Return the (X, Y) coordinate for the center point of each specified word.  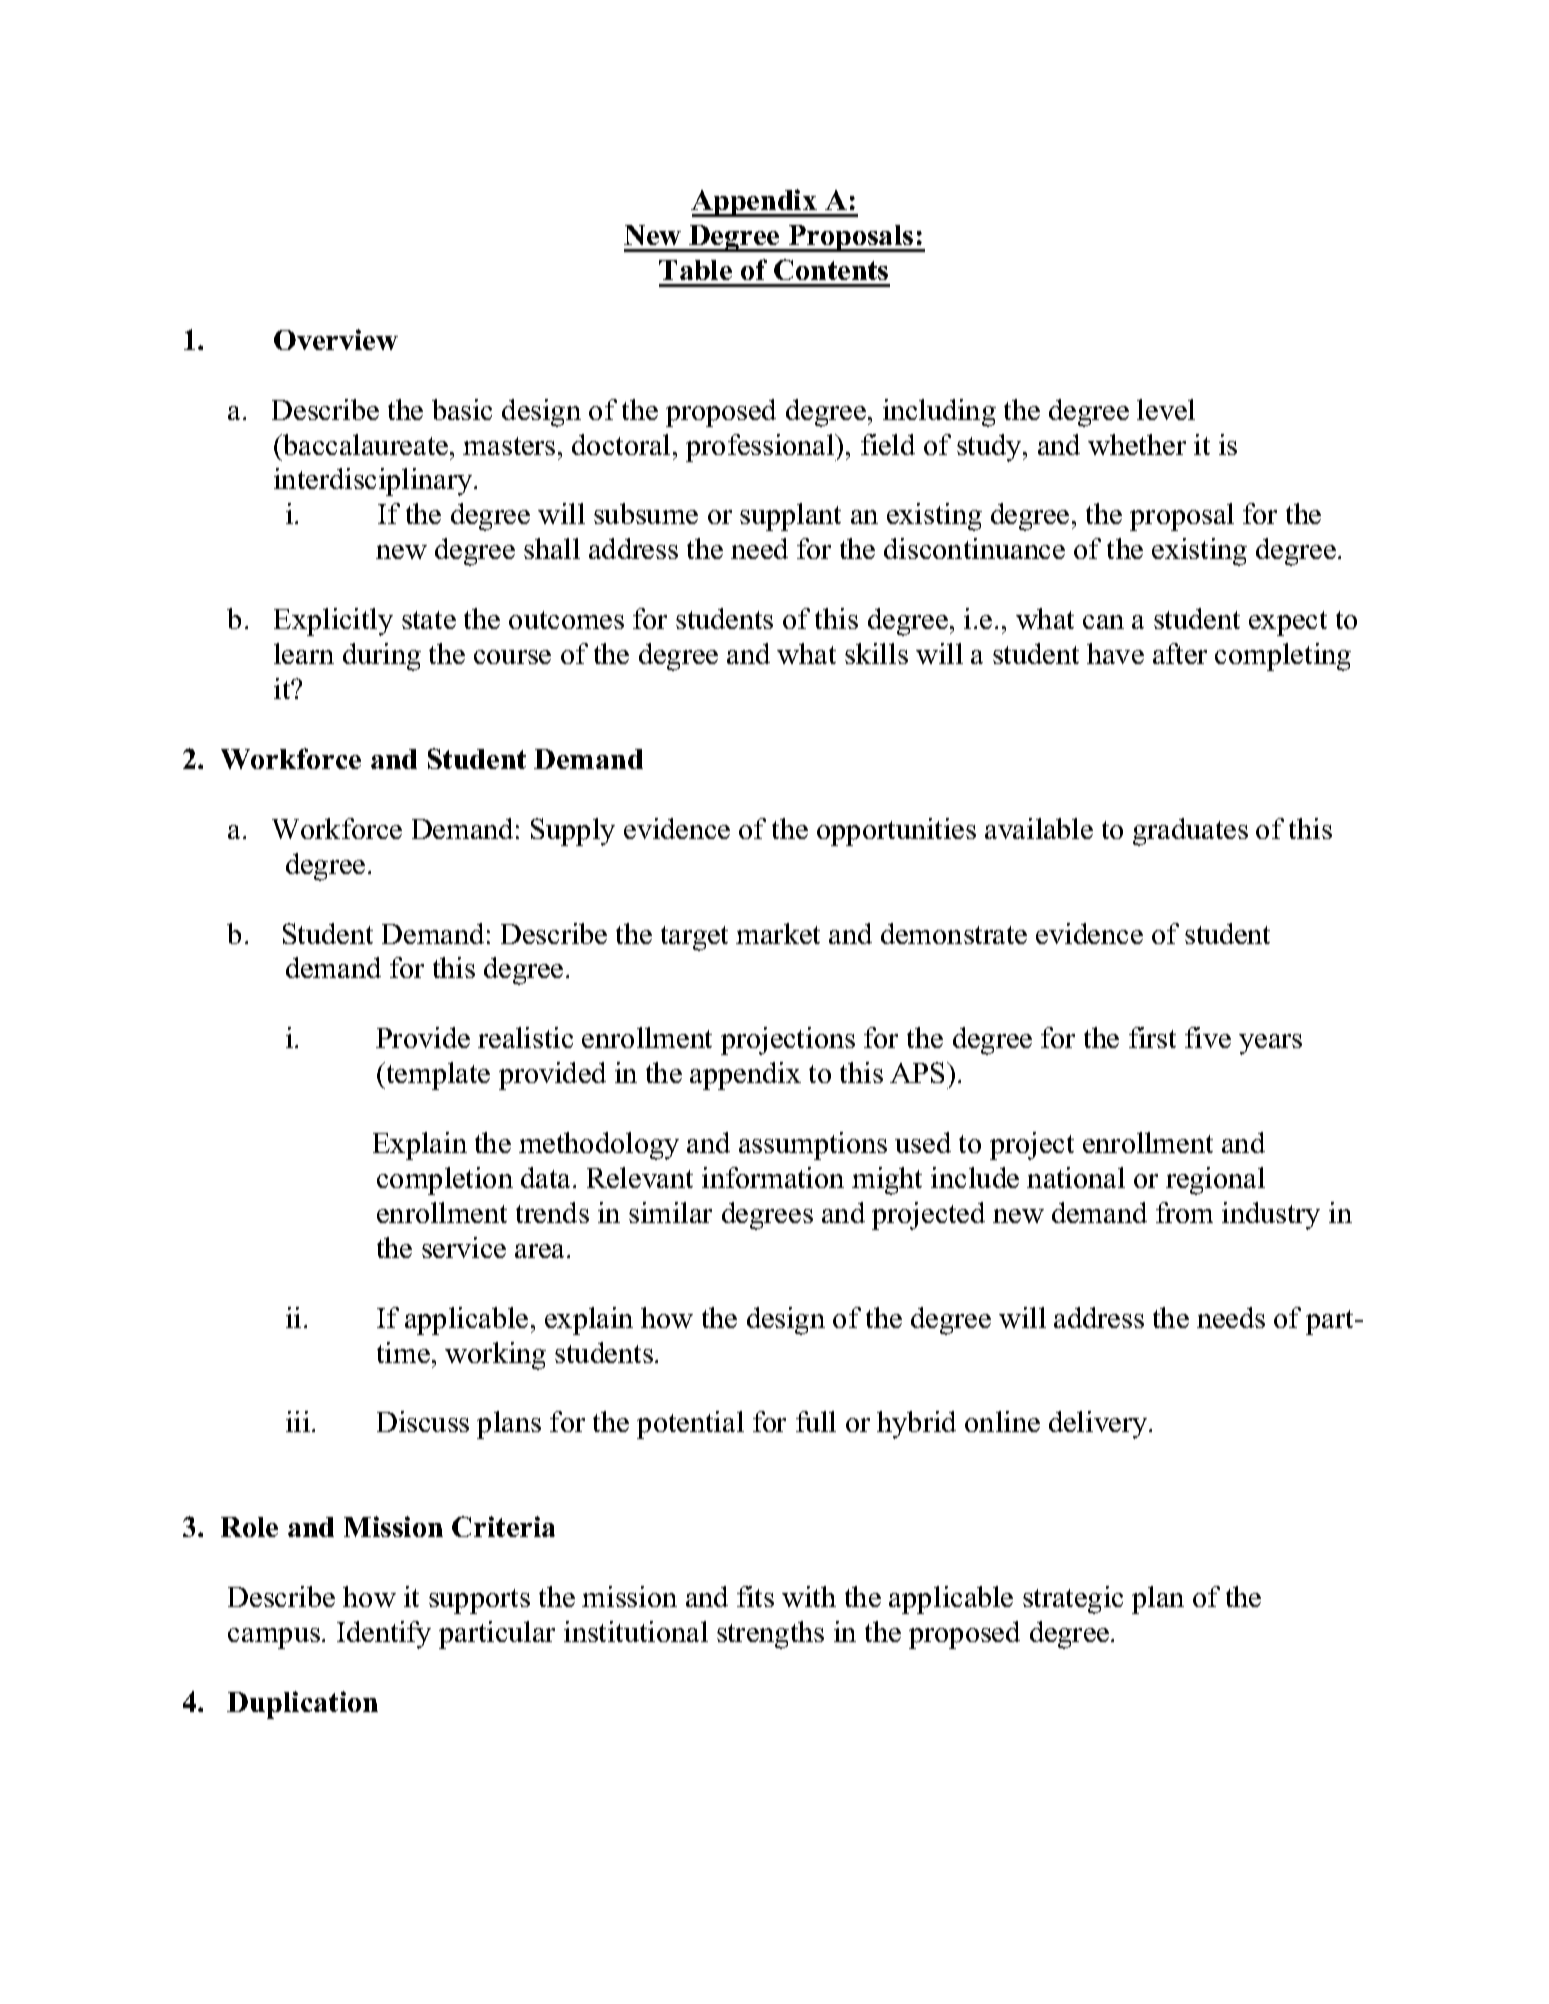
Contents (831, 269)
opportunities (896, 832)
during (382, 657)
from (1184, 1212)
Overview (336, 339)
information (773, 1177)
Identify (384, 1635)
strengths (770, 1635)
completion (445, 1181)
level (1166, 409)
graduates (1190, 832)
